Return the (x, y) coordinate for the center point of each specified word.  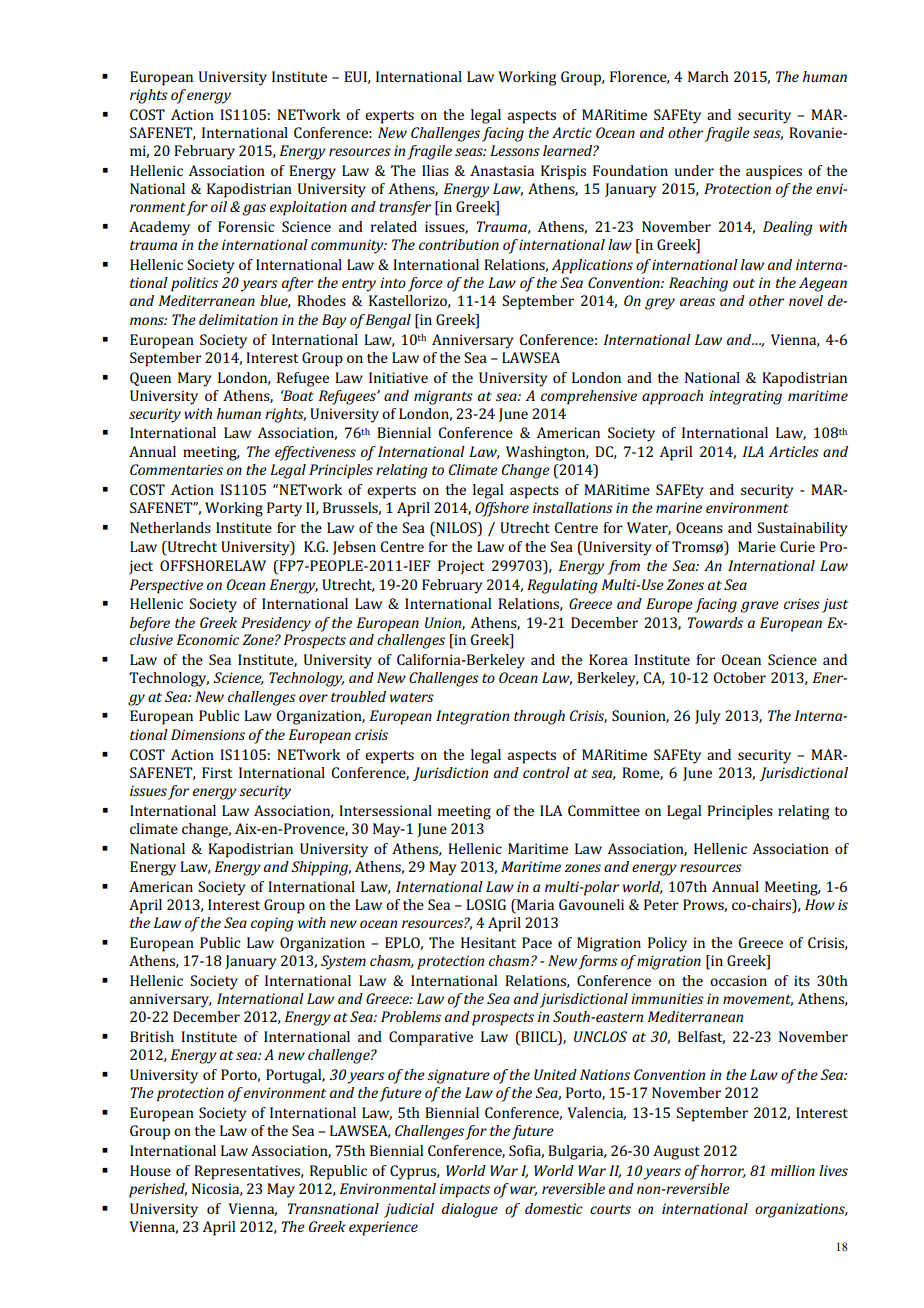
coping (272, 924)
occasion (738, 980)
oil (219, 206)
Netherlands (170, 527)
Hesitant (488, 942)
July (708, 717)
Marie (757, 546)
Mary (195, 379)
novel (806, 300)
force (425, 284)
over (313, 698)
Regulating (562, 586)
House (150, 1170)
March (708, 76)
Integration (472, 717)
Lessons (515, 150)
